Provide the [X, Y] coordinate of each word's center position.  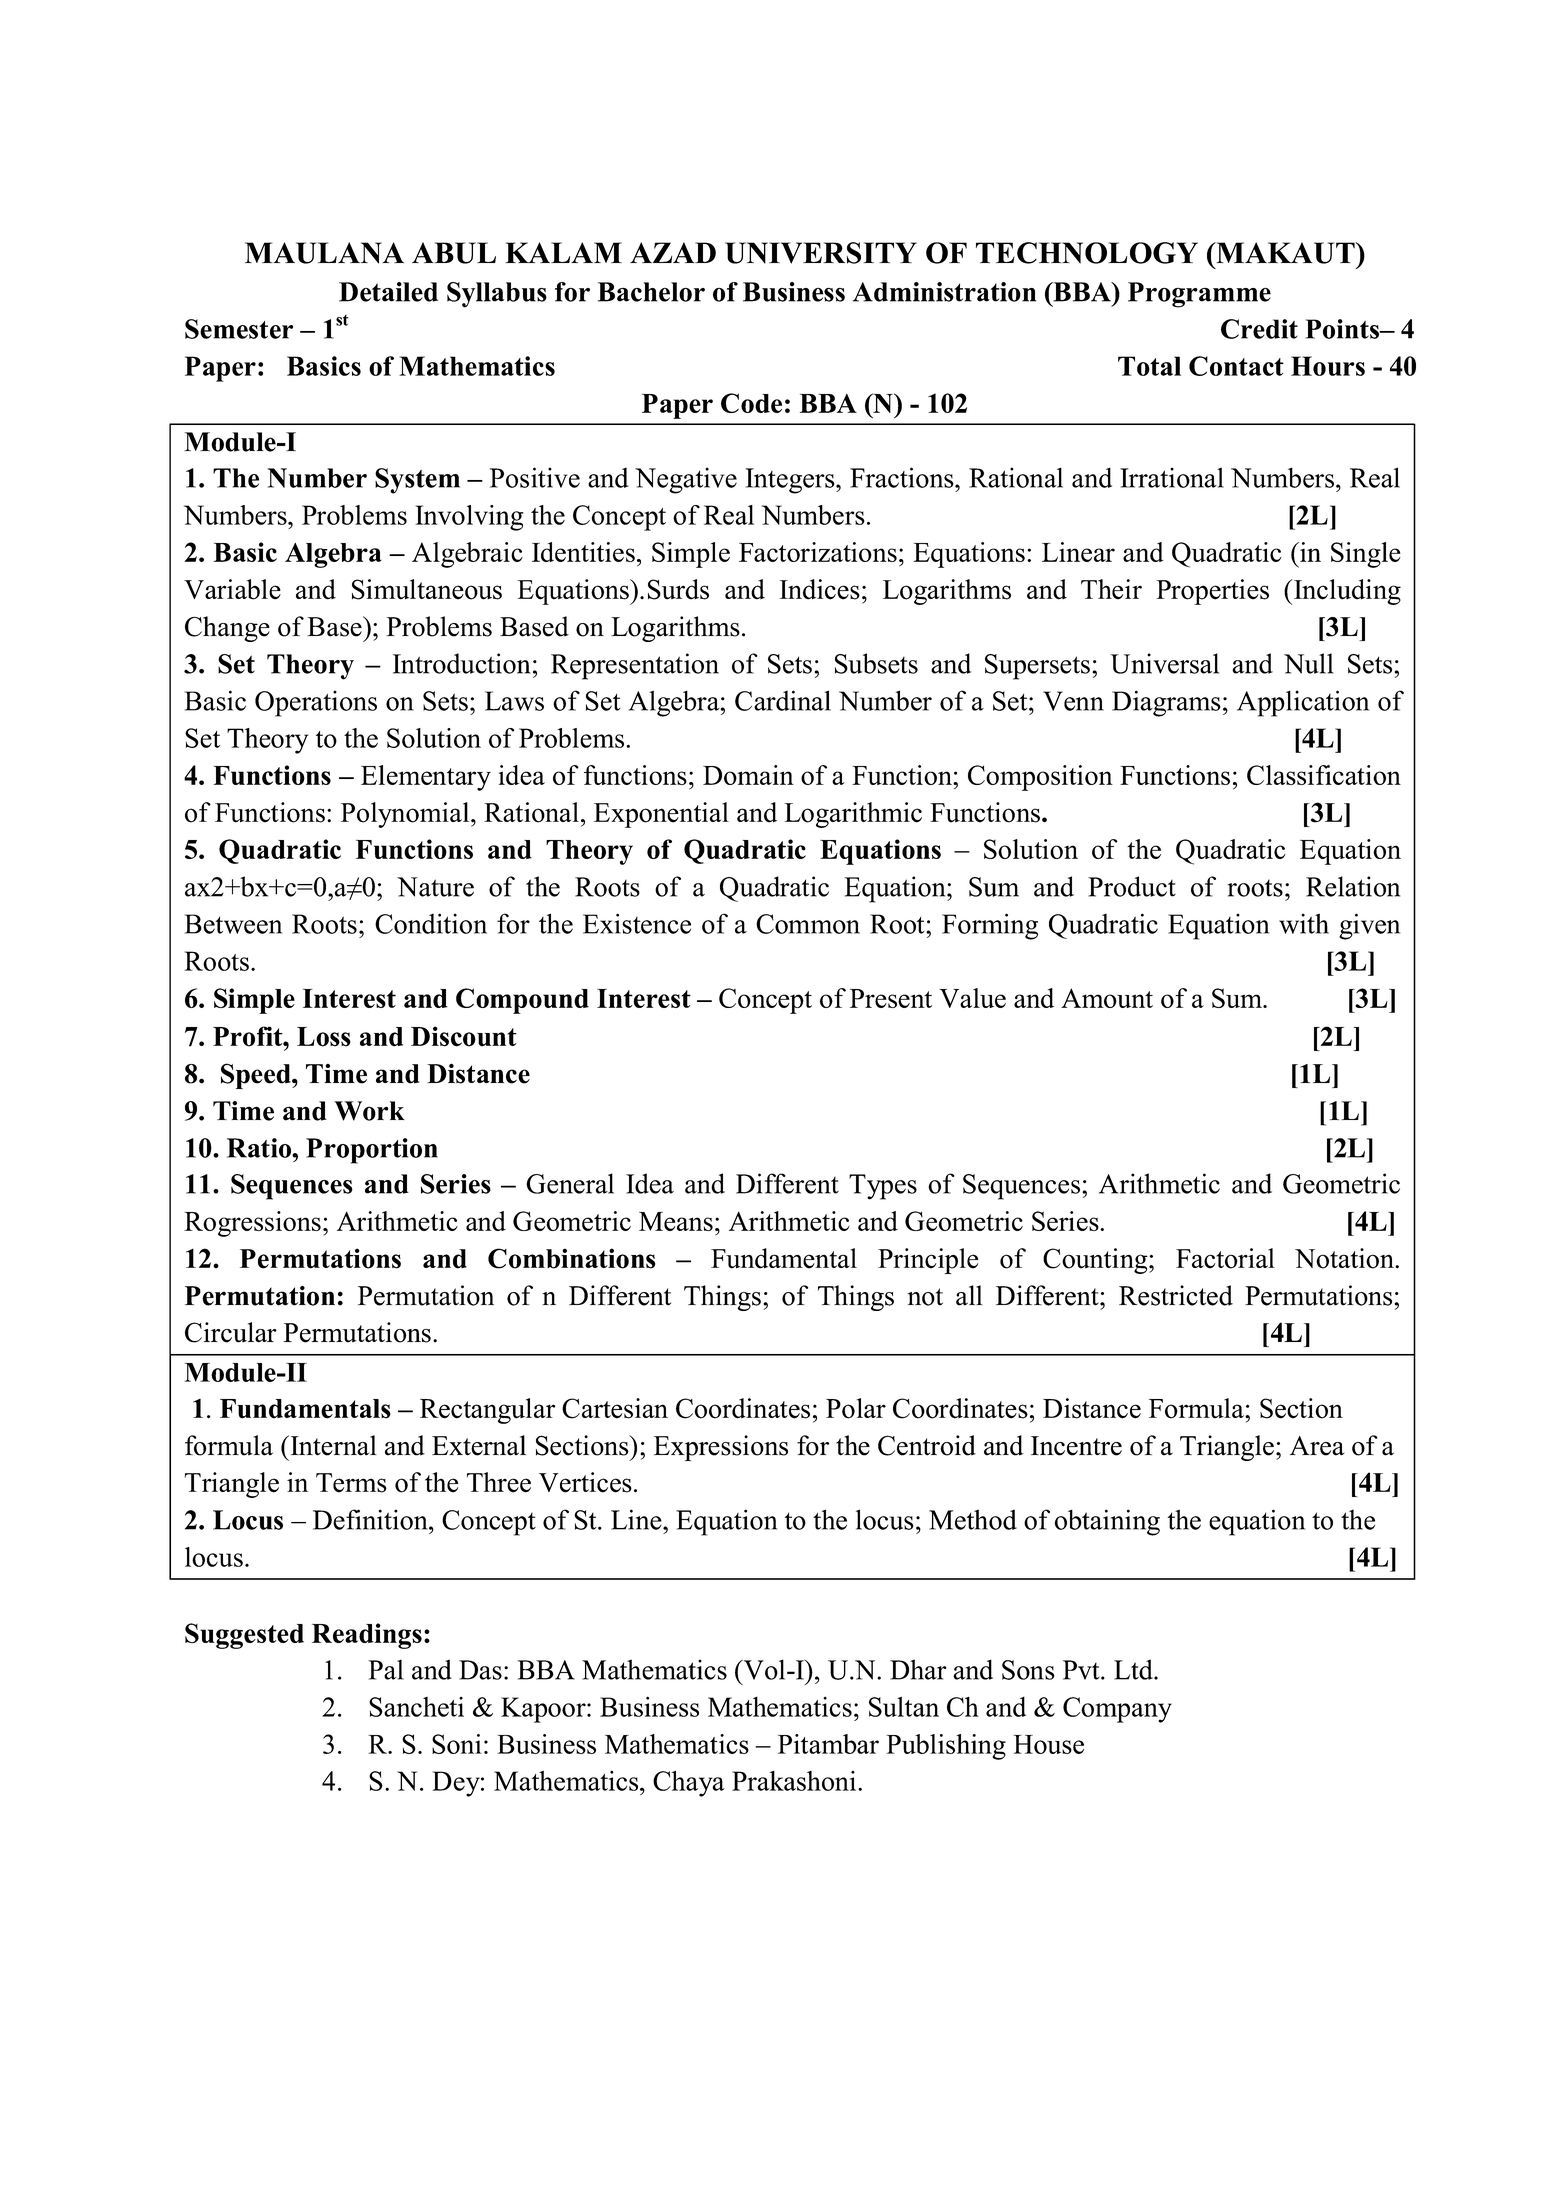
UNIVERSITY [821, 253]
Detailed [388, 292]
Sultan [904, 1707]
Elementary [426, 778]
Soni [457, 1744]
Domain [748, 775]
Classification [1324, 775]
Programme [1199, 295]
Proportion [372, 1151]
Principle [928, 1261]
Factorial [1225, 1258]
